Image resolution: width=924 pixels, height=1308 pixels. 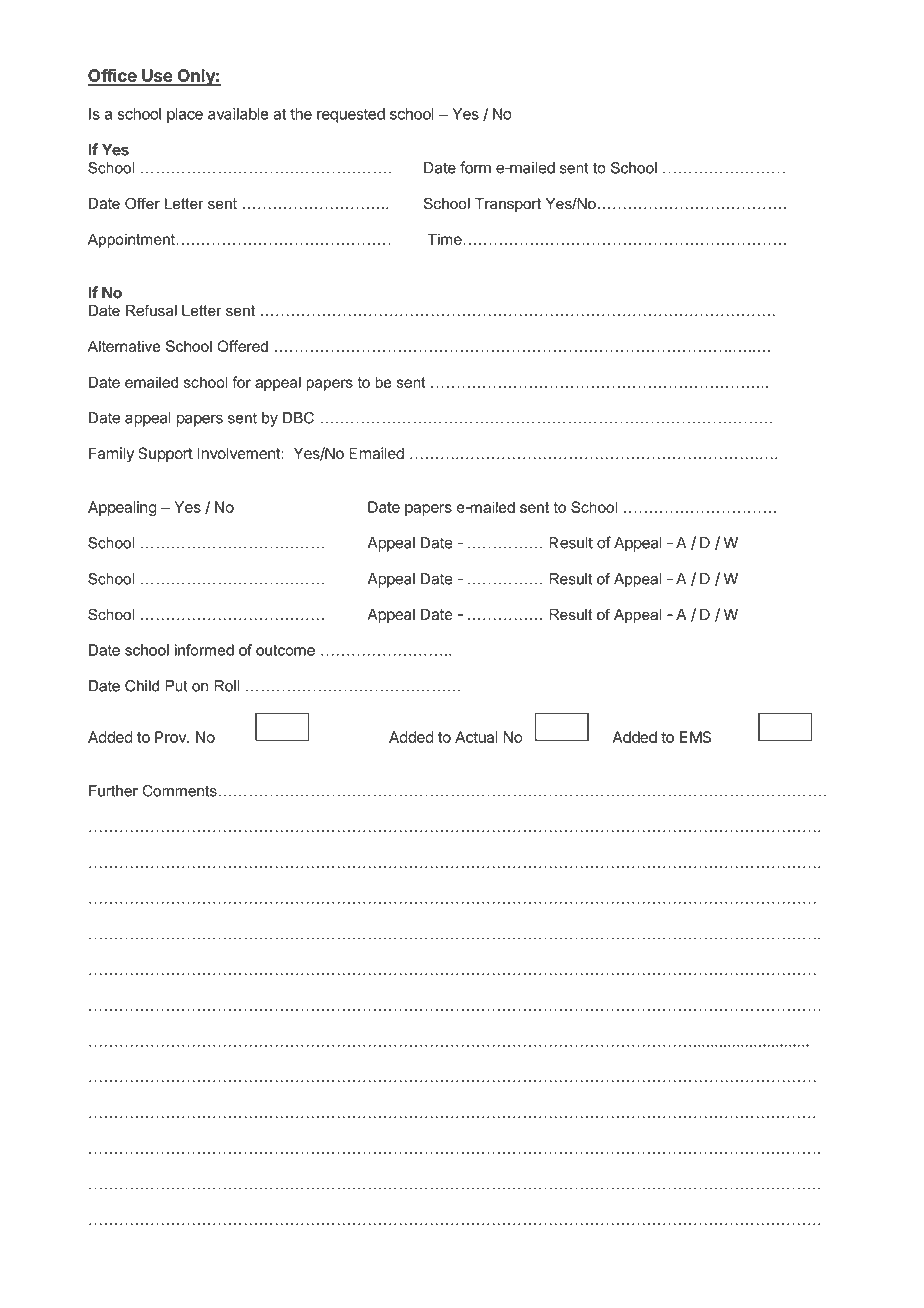 I want to click on Time, so click(x=445, y=239).
